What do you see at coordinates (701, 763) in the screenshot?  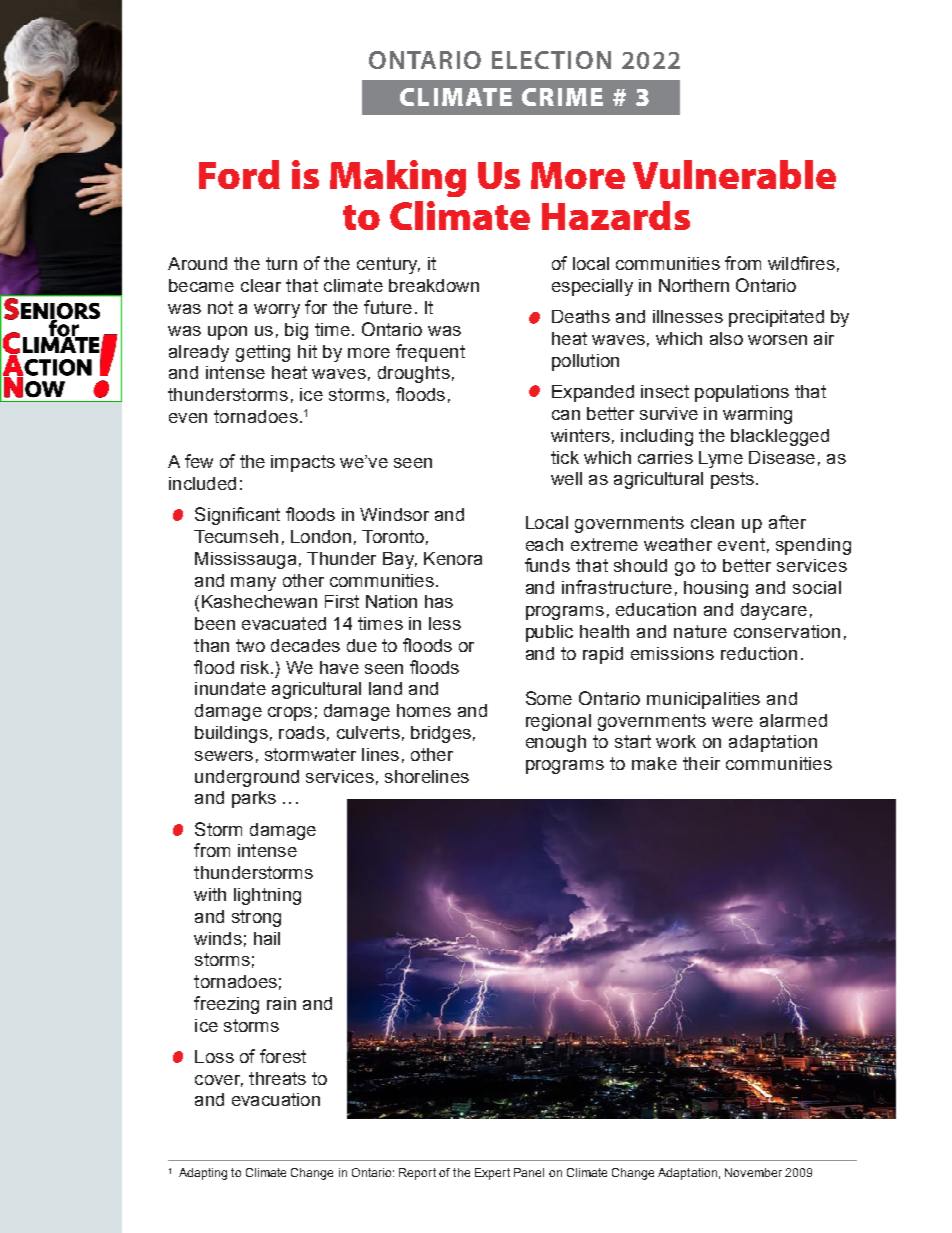 I see `their` at bounding box center [701, 763].
